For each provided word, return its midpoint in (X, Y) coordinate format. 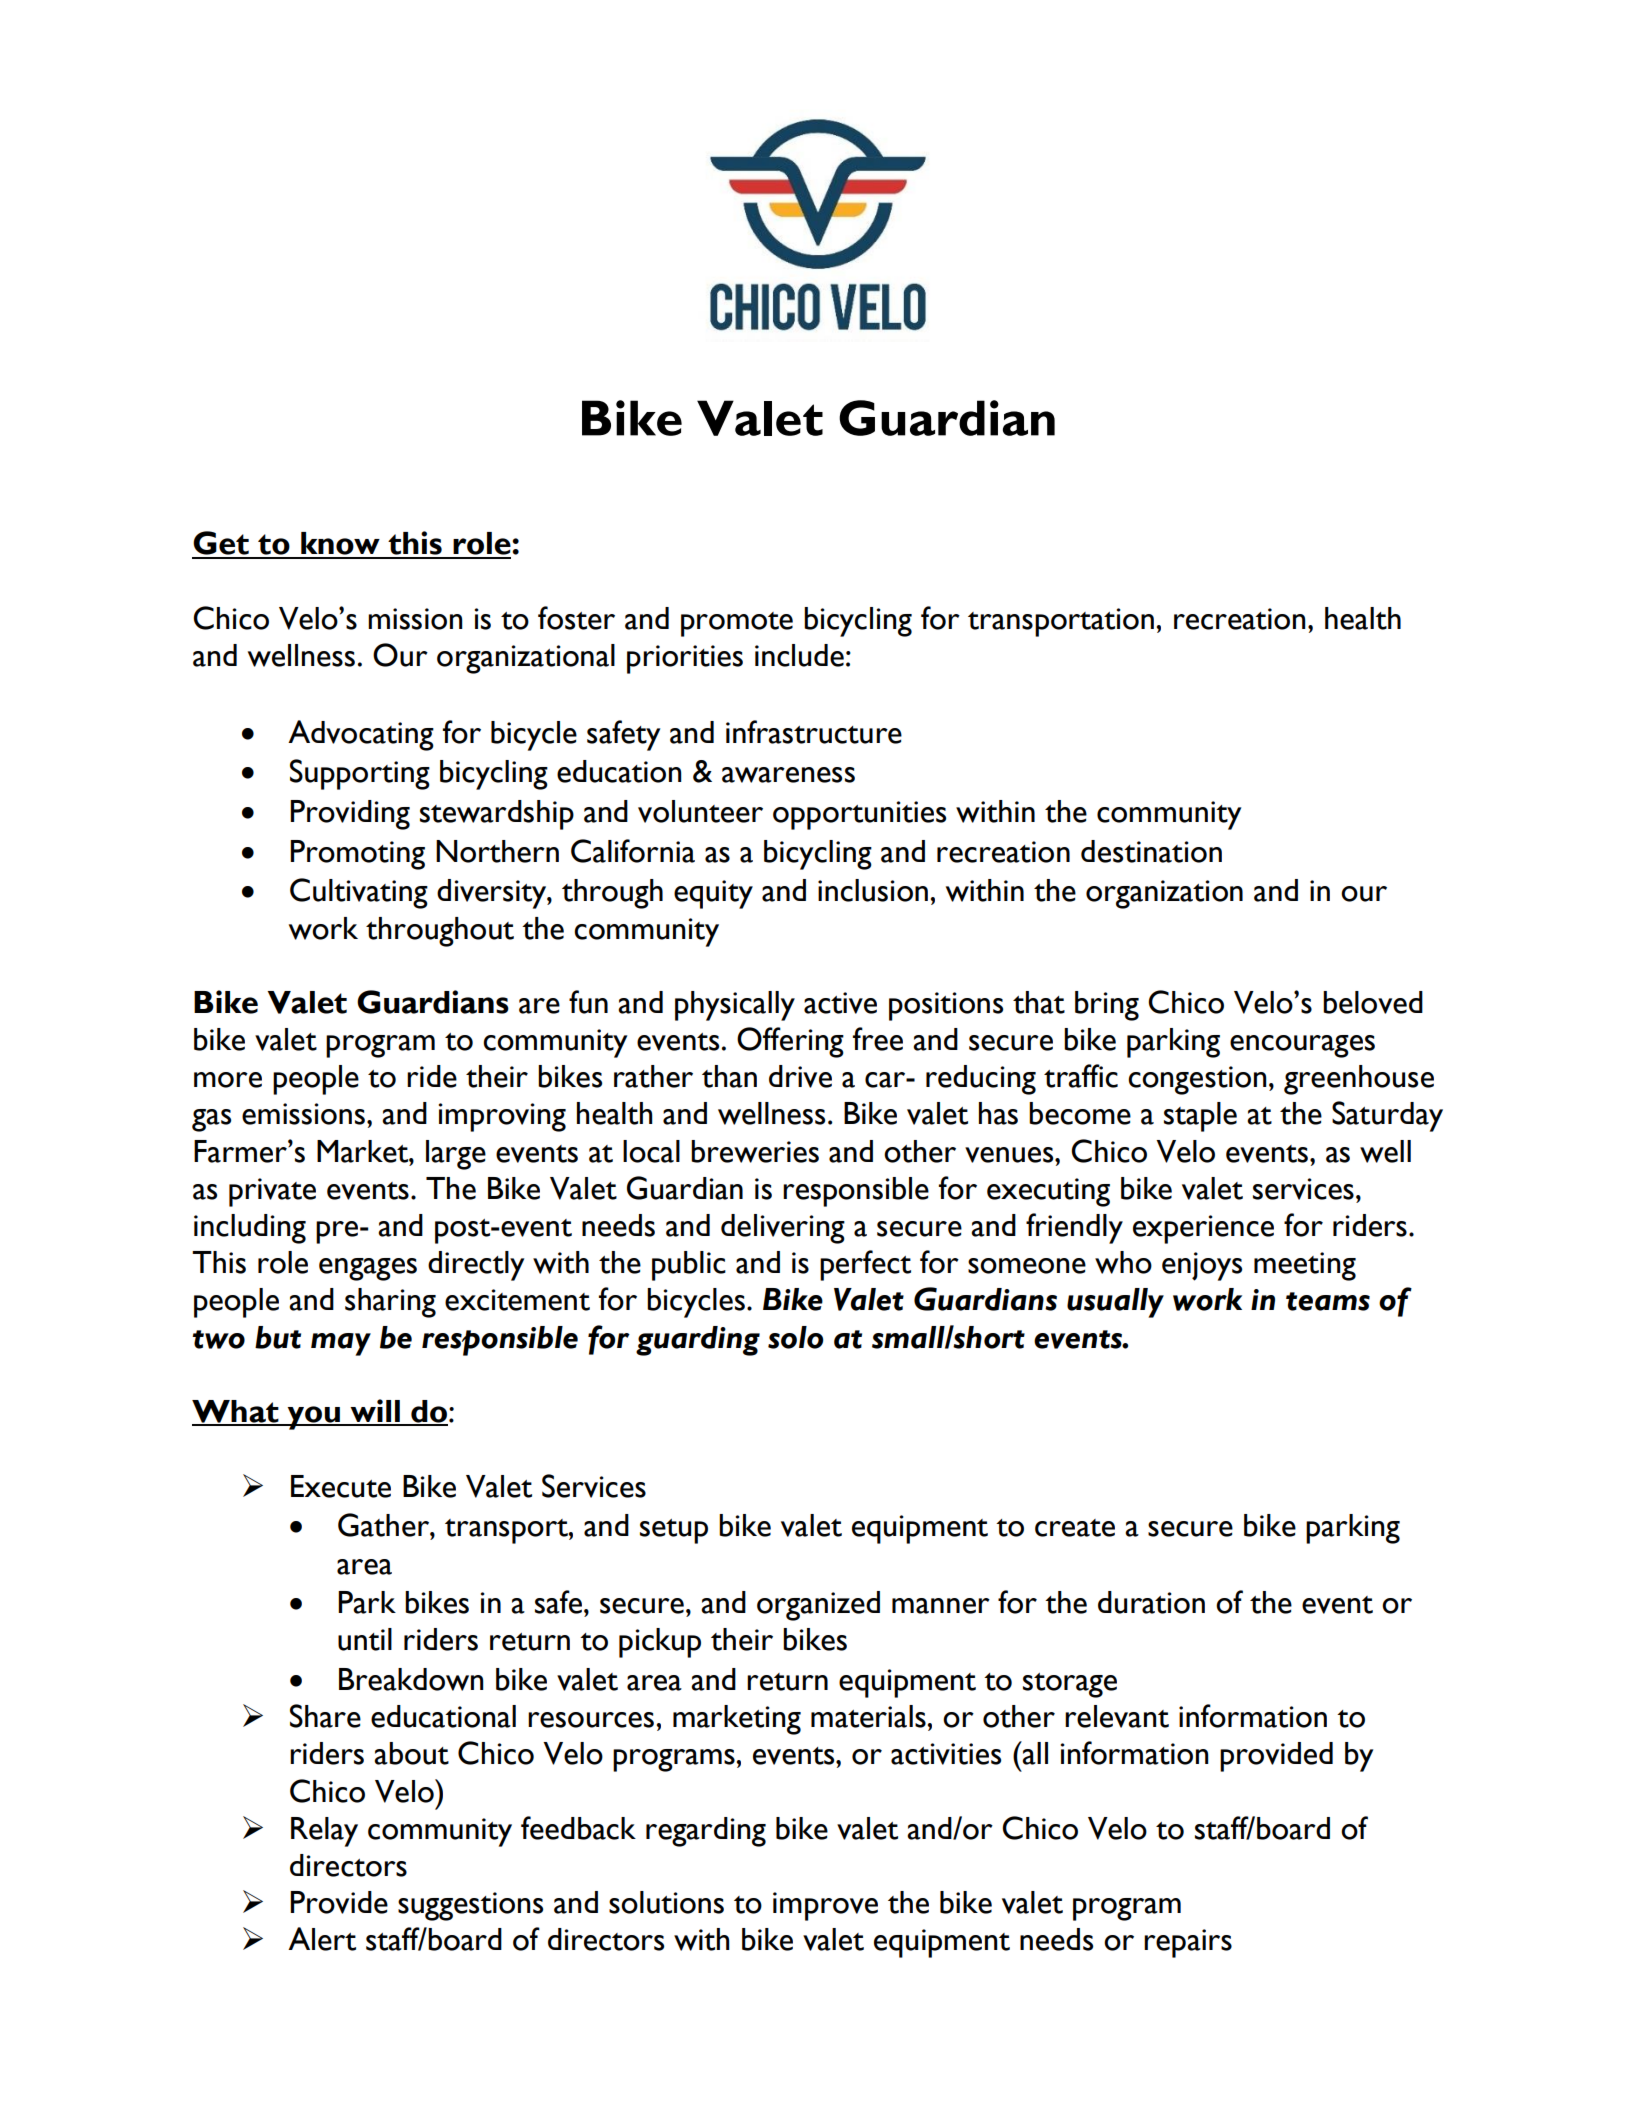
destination (1151, 851)
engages (368, 1269)
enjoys (1202, 1266)
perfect (865, 1265)
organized (818, 1606)
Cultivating (359, 893)
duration (1151, 1602)
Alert (322, 1939)
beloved (1373, 1002)
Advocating (361, 735)
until (365, 1639)
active (840, 1003)
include (799, 655)
